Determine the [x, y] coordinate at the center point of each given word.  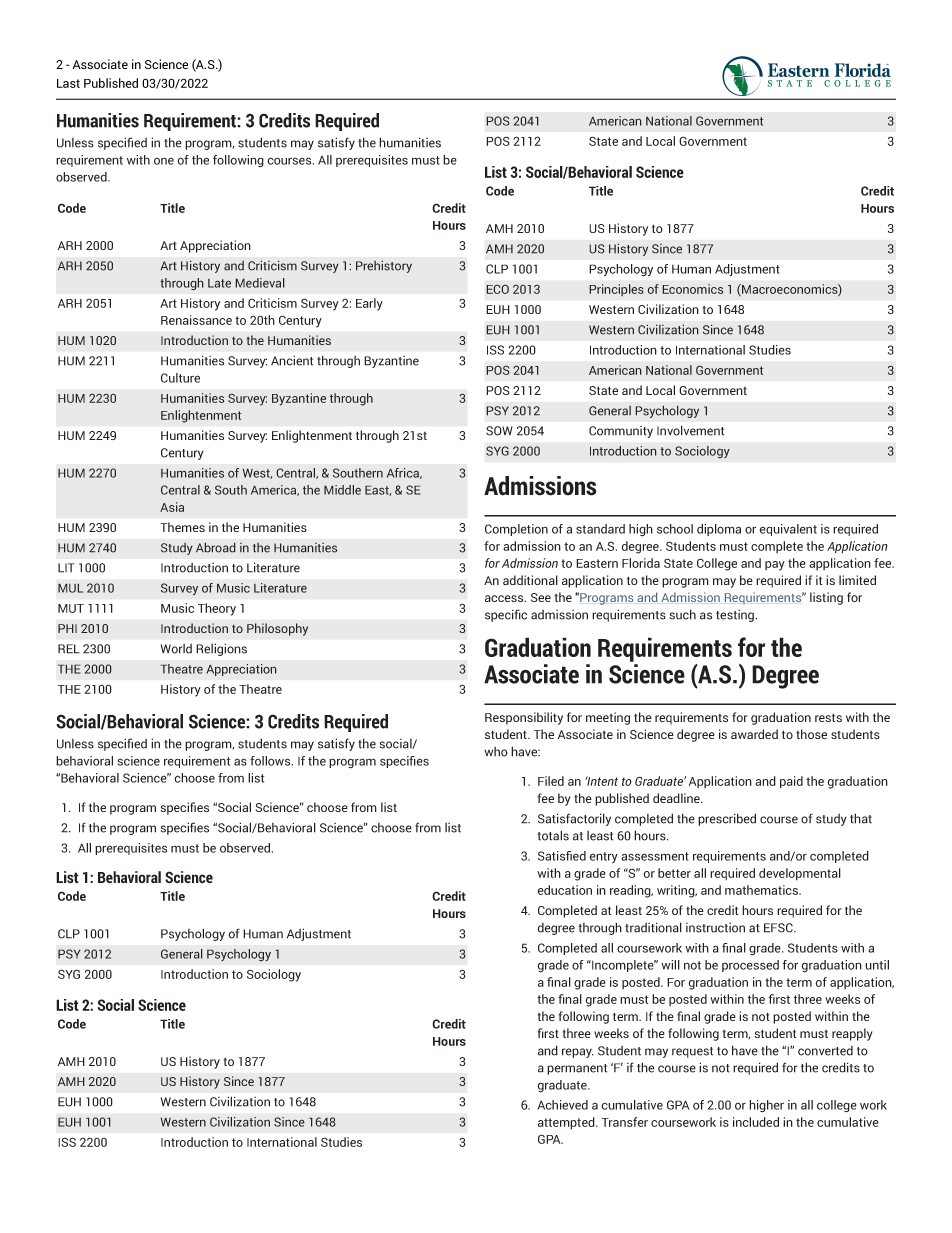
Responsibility [524, 718]
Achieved [562, 1105]
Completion [516, 530]
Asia [172, 507]
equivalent [788, 530]
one [164, 161]
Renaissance [196, 320]
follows [271, 761]
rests [828, 717]
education [564, 890]
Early [369, 304]
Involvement [690, 430]
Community [621, 432]
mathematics [762, 890]
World [176, 649]
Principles [616, 290]
